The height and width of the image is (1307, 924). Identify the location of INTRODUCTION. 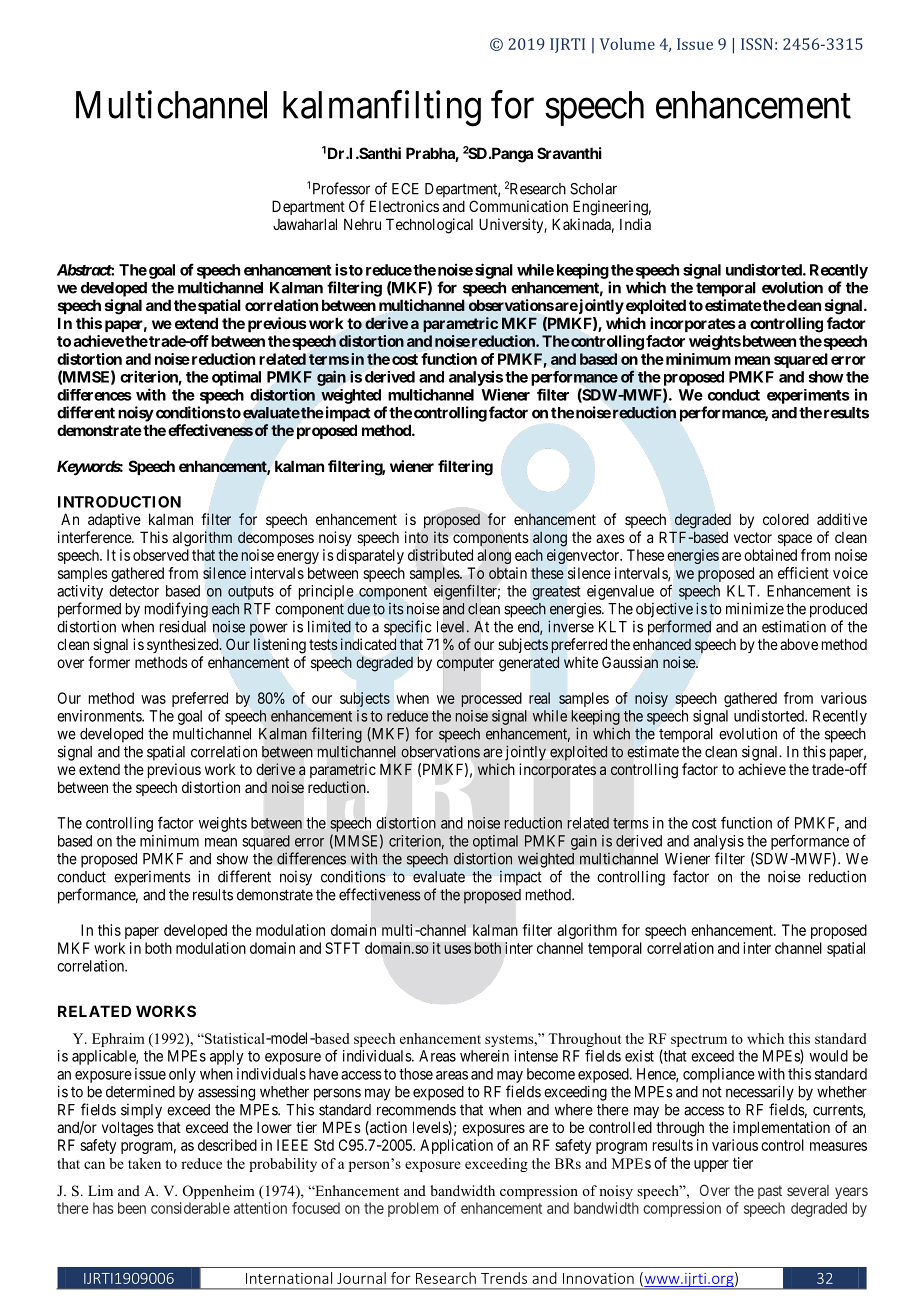
(119, 502).
